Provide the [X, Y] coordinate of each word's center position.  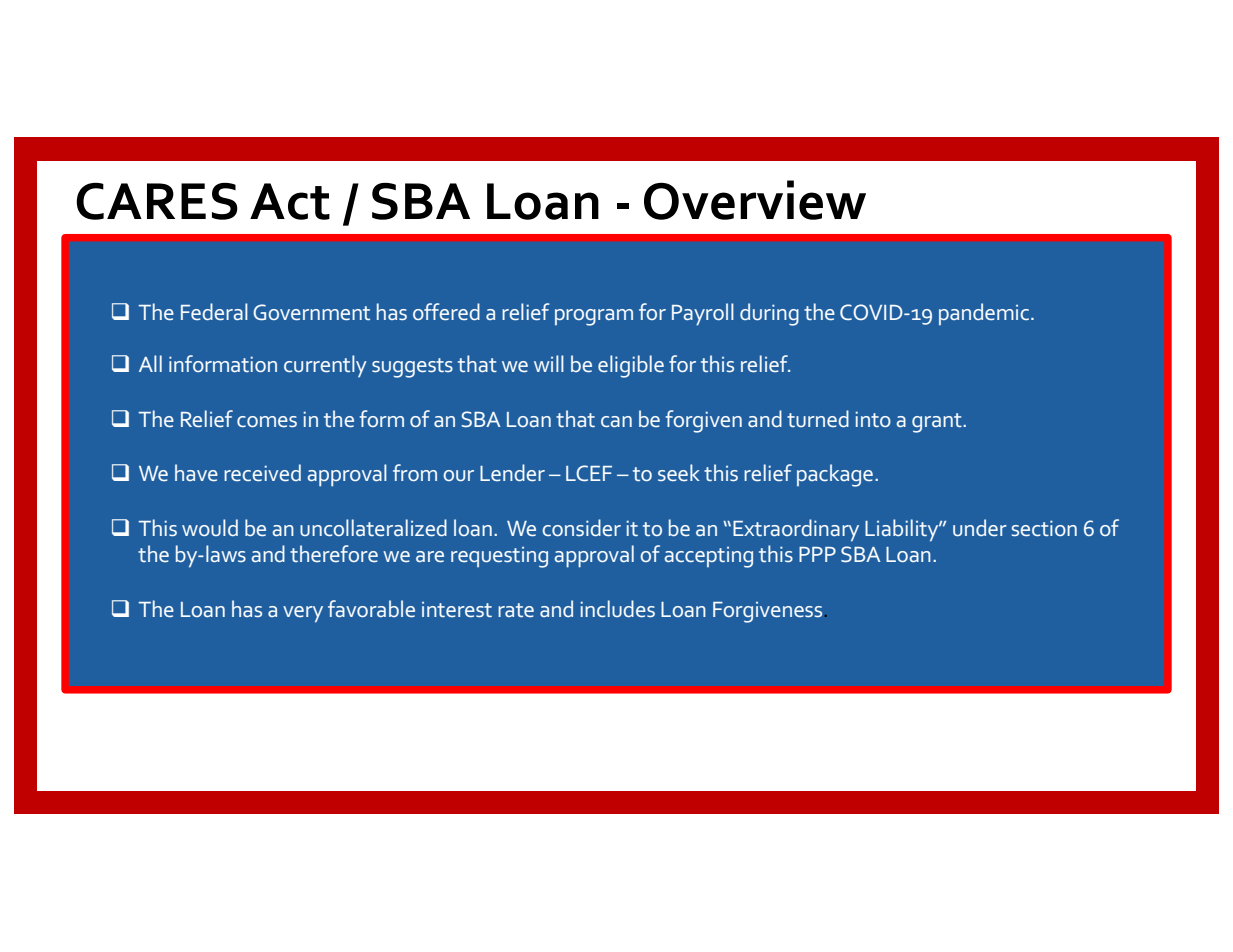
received [262, 472]
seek [679, 472]
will [549, 363]
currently [325, 366]
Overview [755, 200]
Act [290, 201]
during [769, 314]
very [303, 614]
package [835, 475]
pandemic [984, 314]
